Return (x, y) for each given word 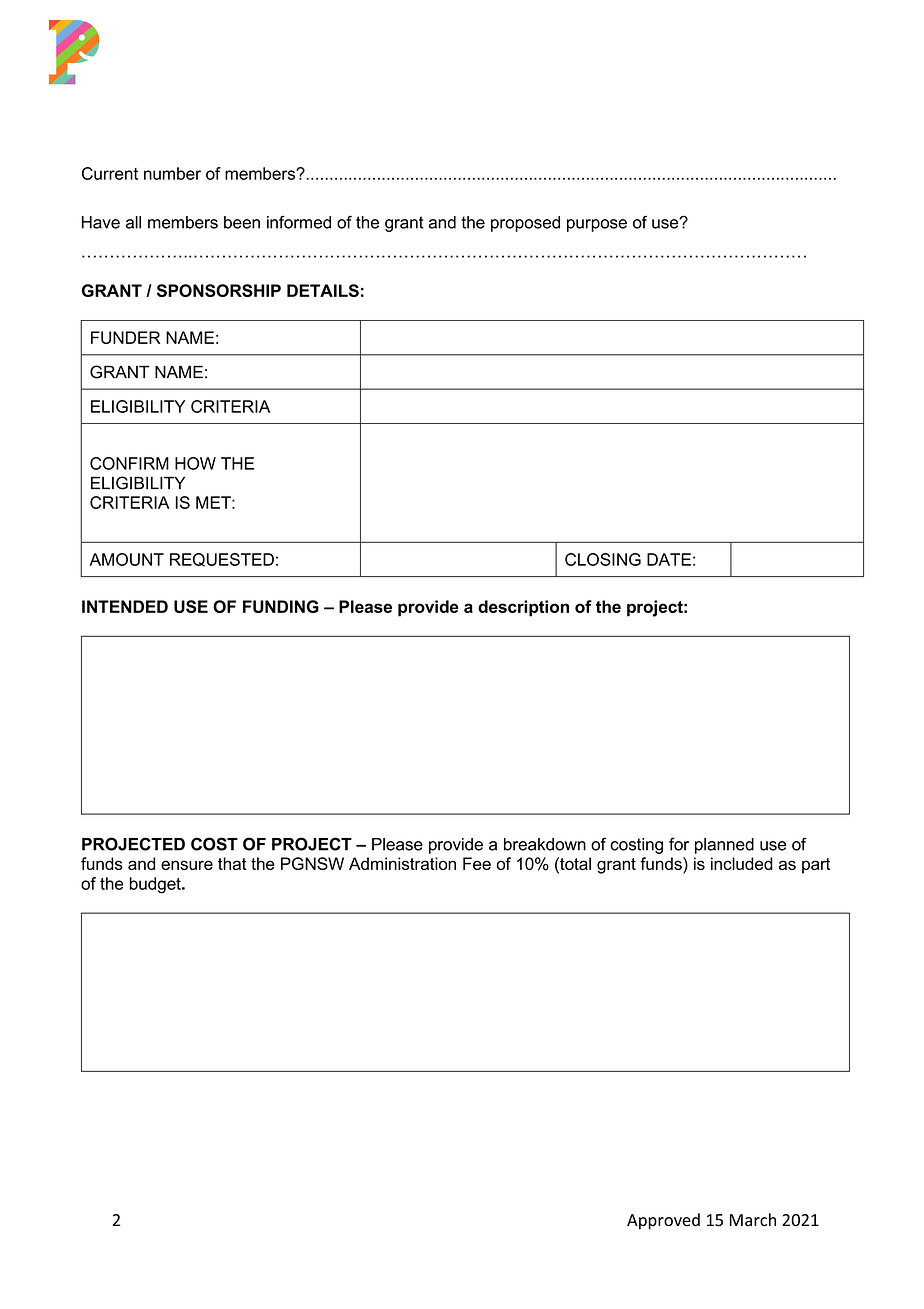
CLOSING (603, 559)
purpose (597, 225)
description (523, 608)
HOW (195, 463)
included (742, 863)
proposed (525, 224)
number (172, 173)
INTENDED (125, 606)
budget (156, 885)
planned (724, 846)
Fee (477, 863)
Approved (663, 1221)
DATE (669, 559)
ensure (187, 865)
